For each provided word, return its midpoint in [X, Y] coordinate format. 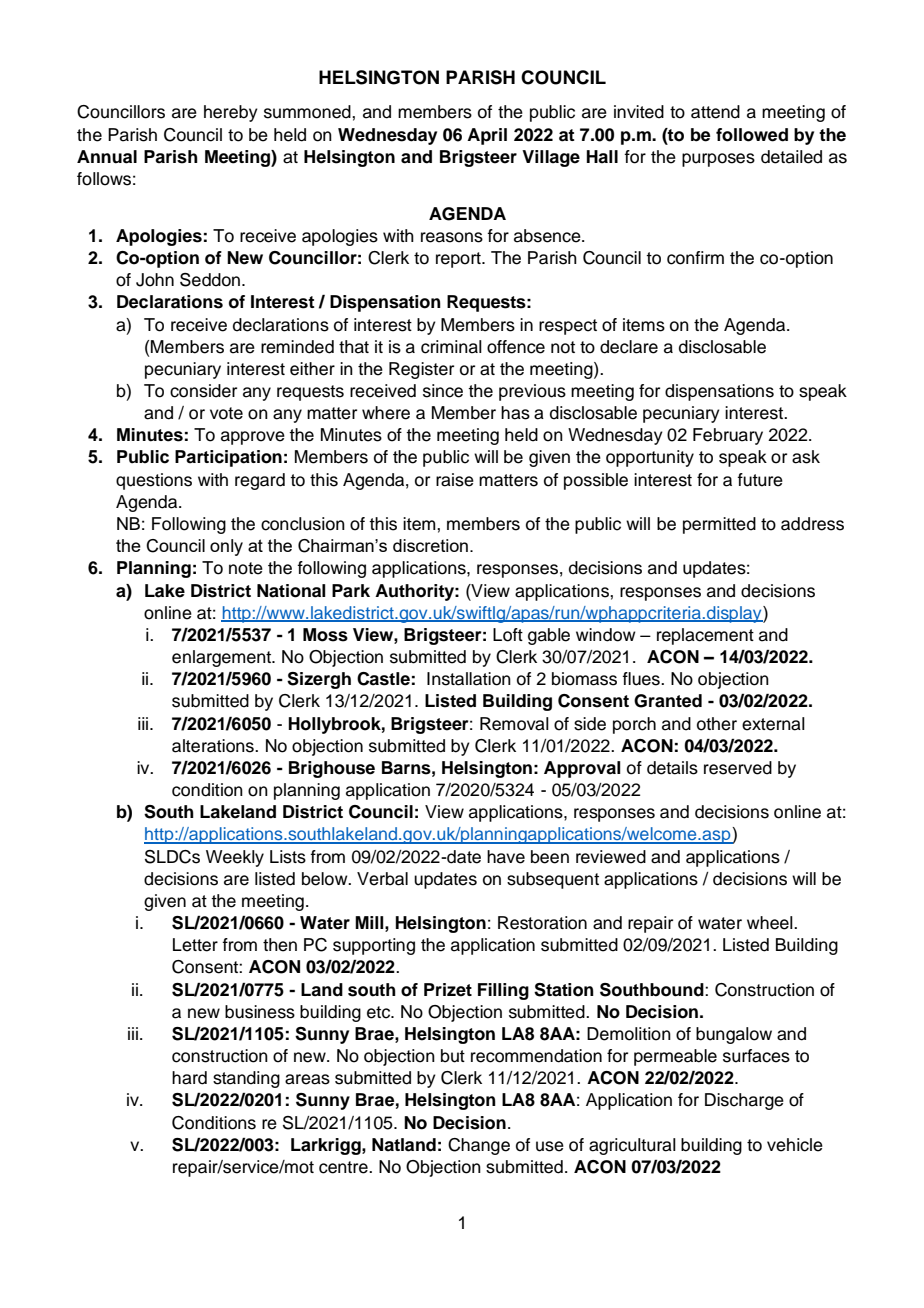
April [487, 136]
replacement [705, 636]
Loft [508, 635]
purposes [718, 160]
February [728, 436]
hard [189, 1078]
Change [479, 1146]
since [443, 391]
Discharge [744, 1101]
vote [226, 413]
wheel [771, 923]
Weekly [235, 858]
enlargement [223, 658]
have [506, 857]
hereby [231, 113]
